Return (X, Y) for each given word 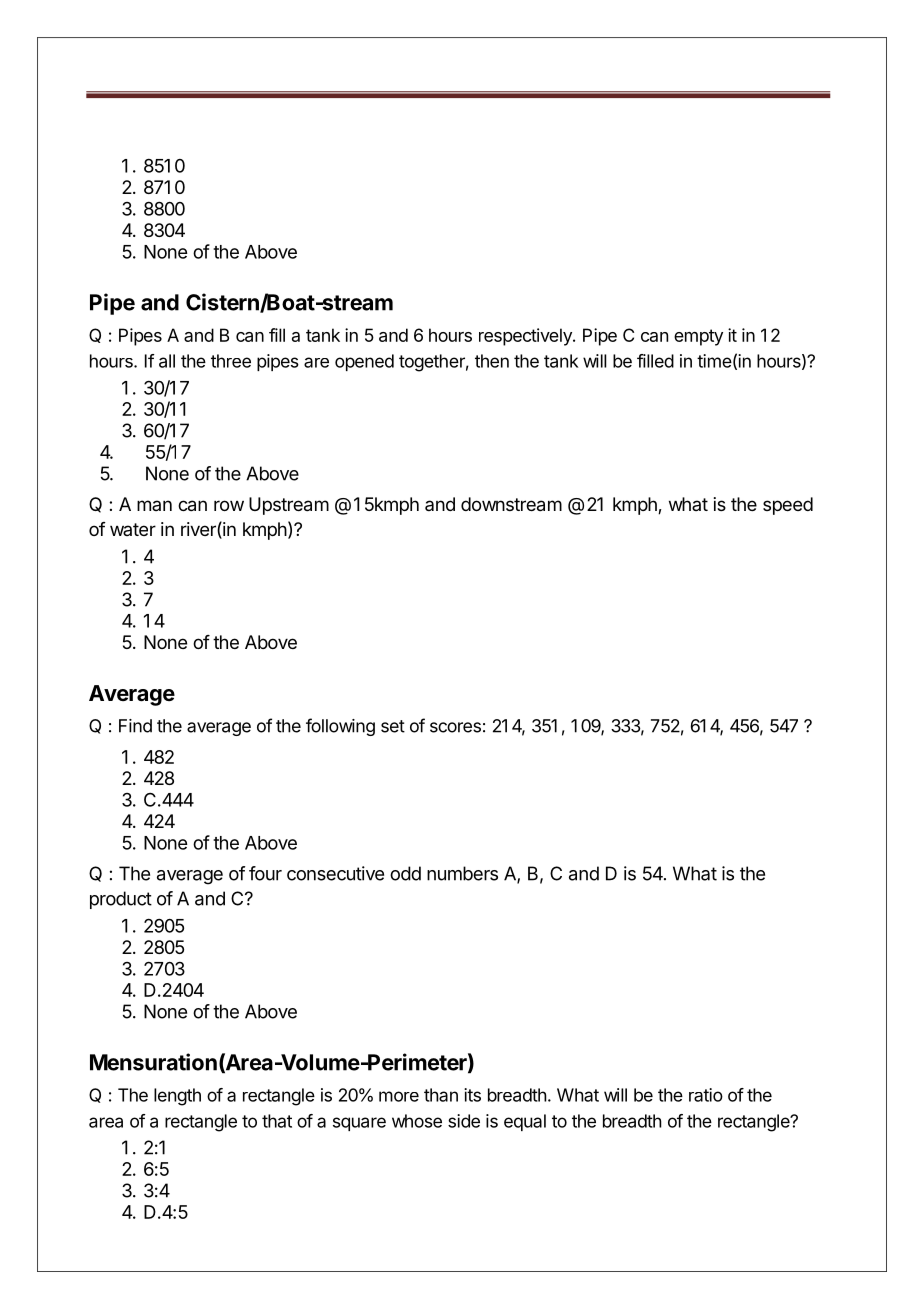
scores (455, 727)
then (492, 361)
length (177, 1097)
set (393, 726)
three (231, 361)
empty (698, 337)
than (441, 1095)
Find (135, 726)
